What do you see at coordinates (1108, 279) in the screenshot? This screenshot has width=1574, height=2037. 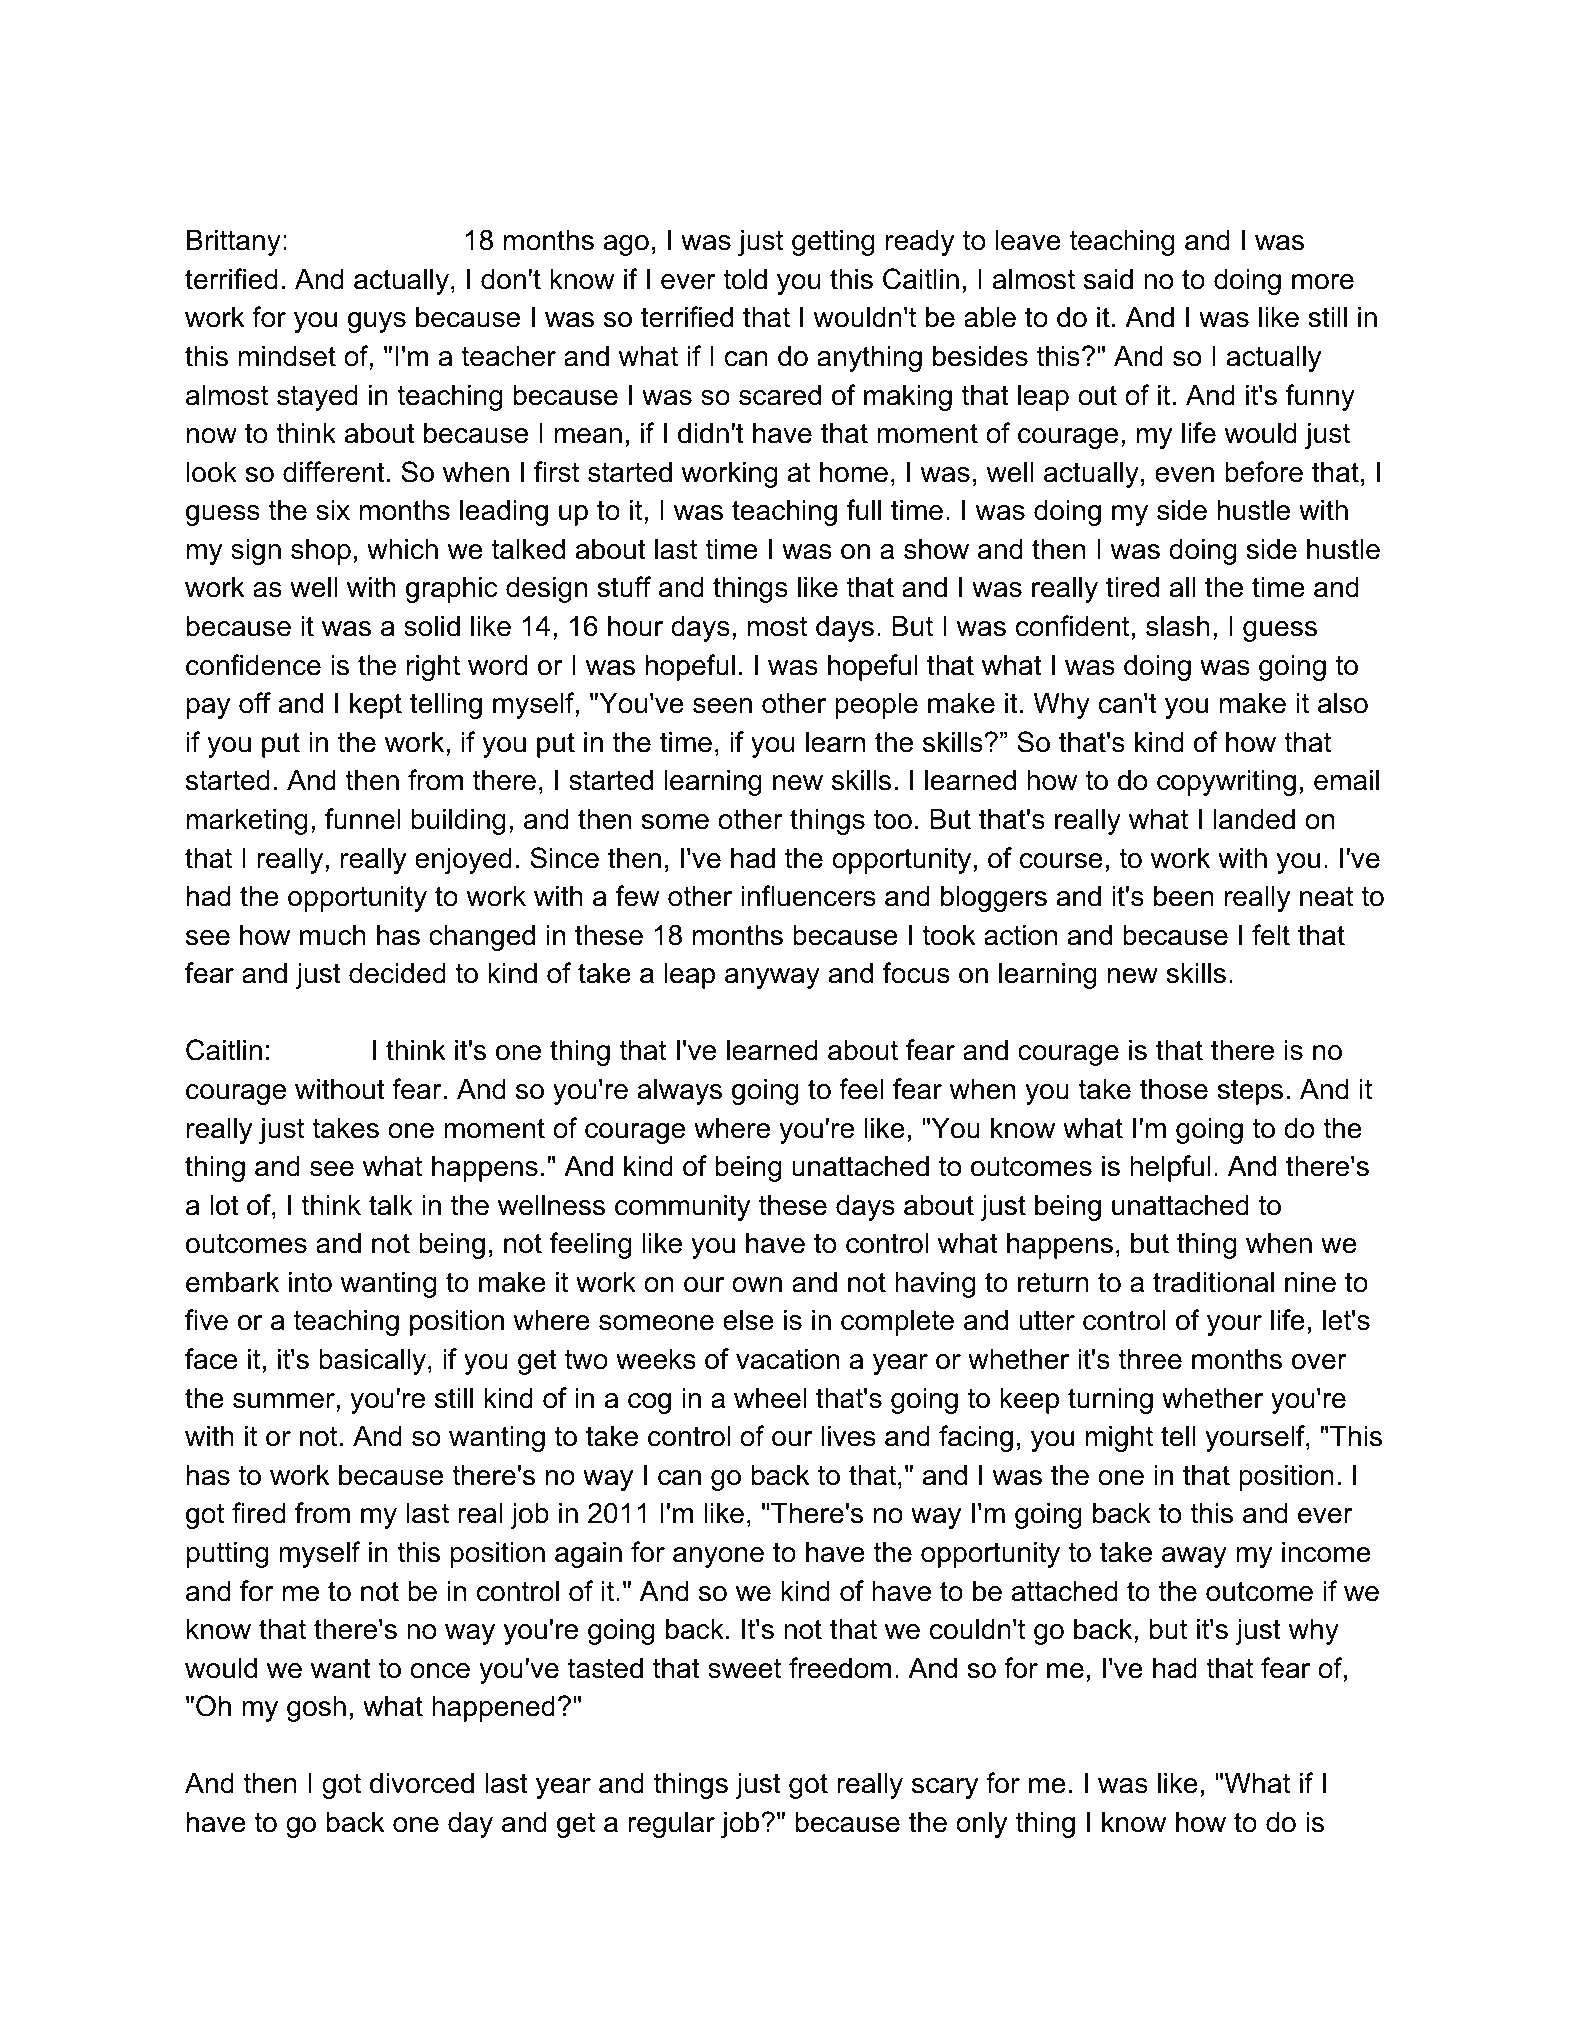 I see `said` at bounding box center [1108, 279].
